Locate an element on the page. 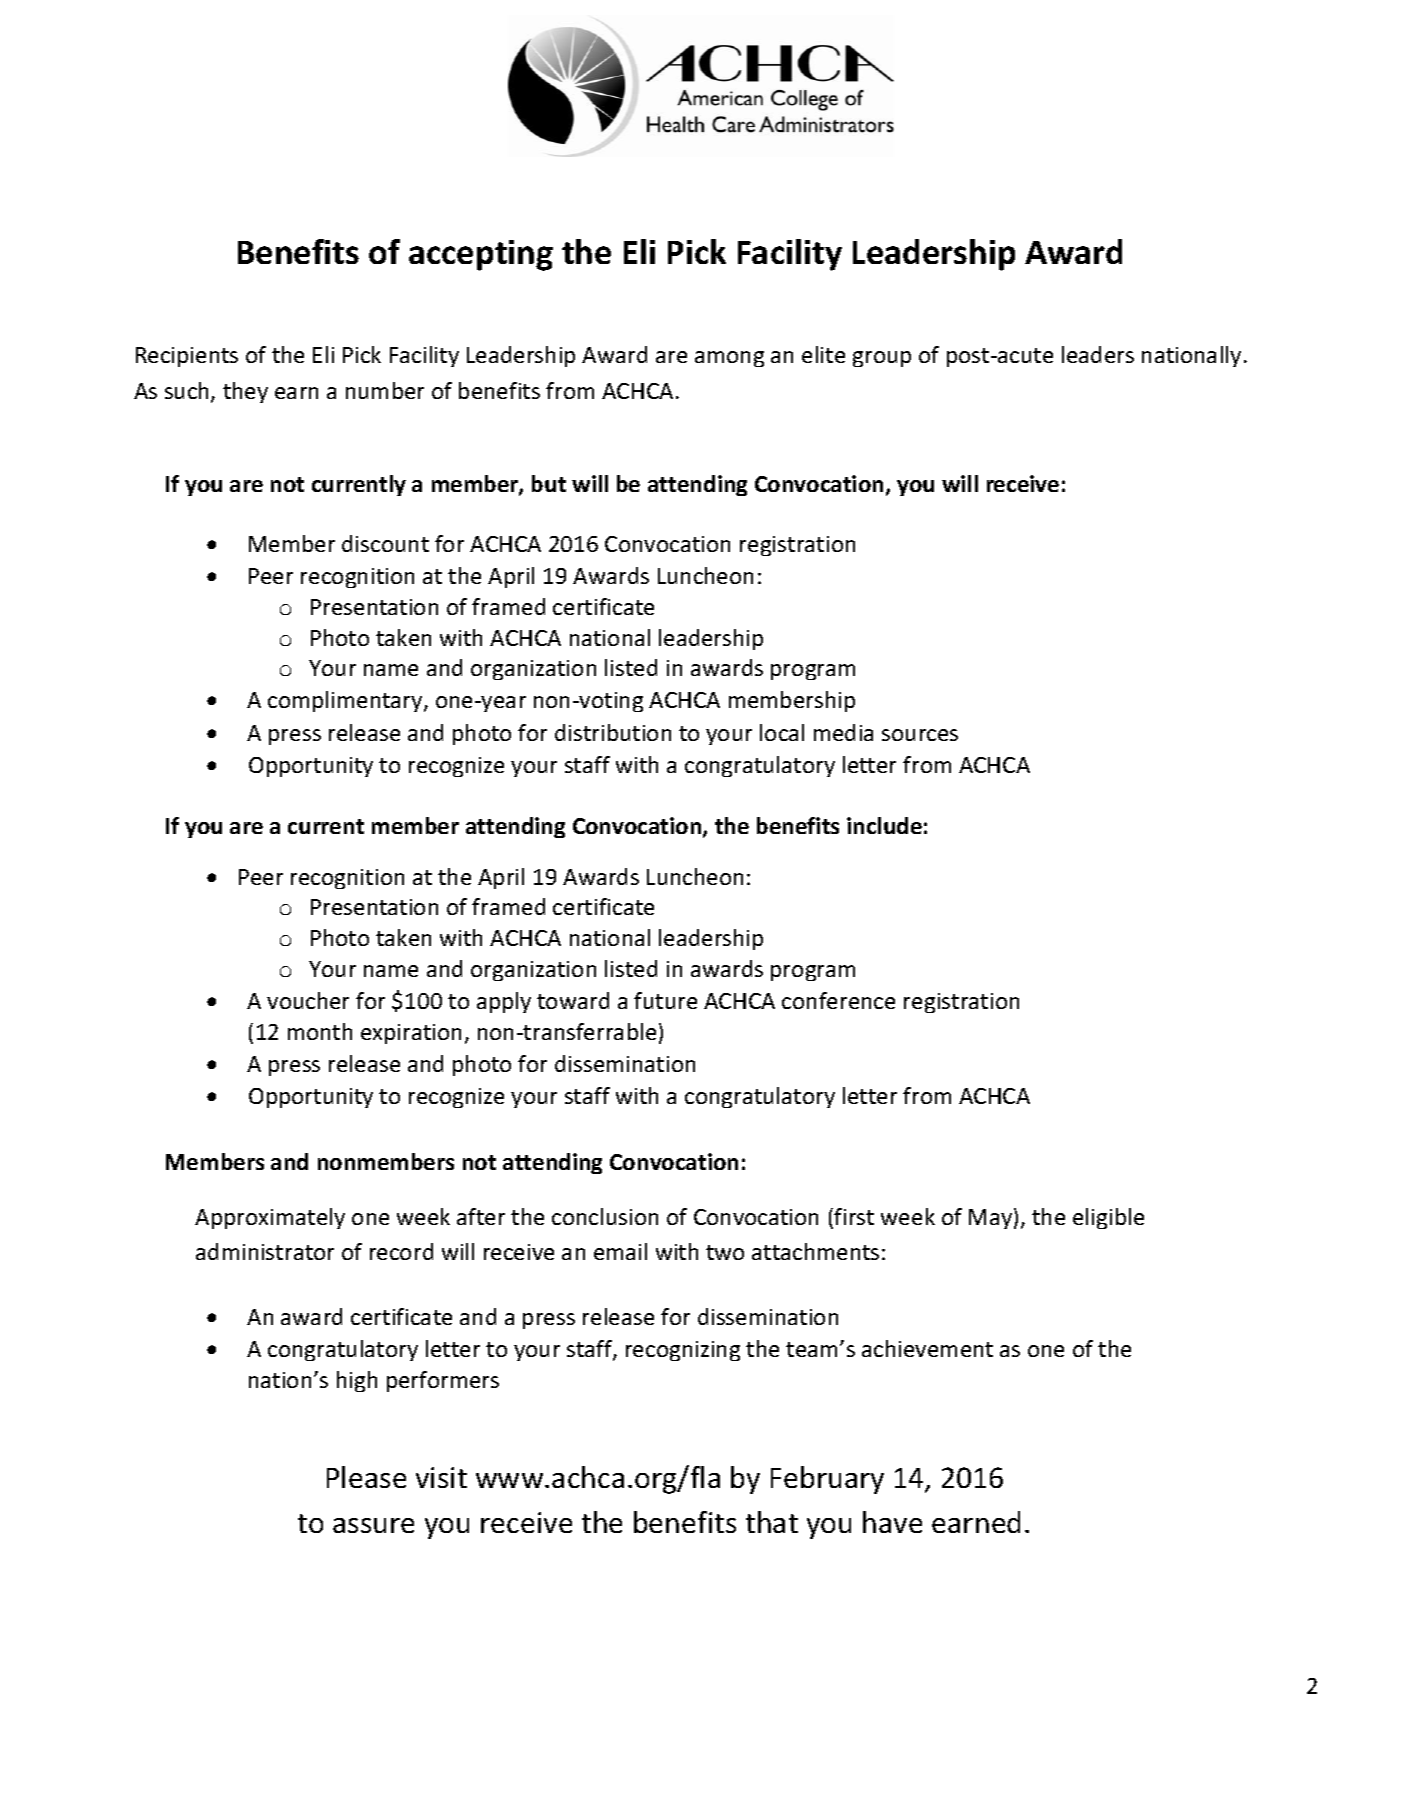 The image size is (1402, 1815). group is located at coordinates (882, 359).
